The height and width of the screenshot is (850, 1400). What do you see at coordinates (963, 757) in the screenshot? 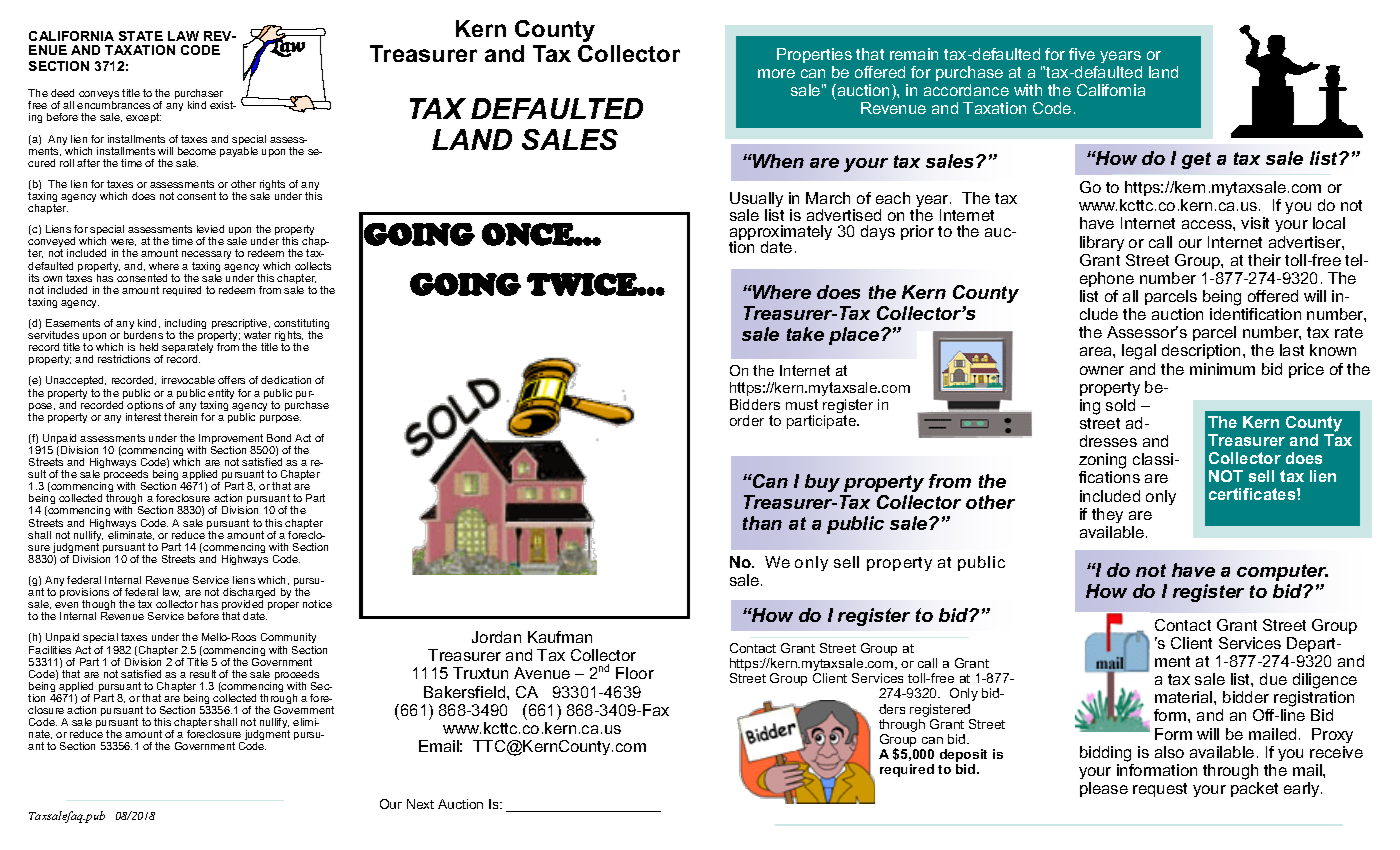
I see `deposit` at bounding box center [963, 757].
